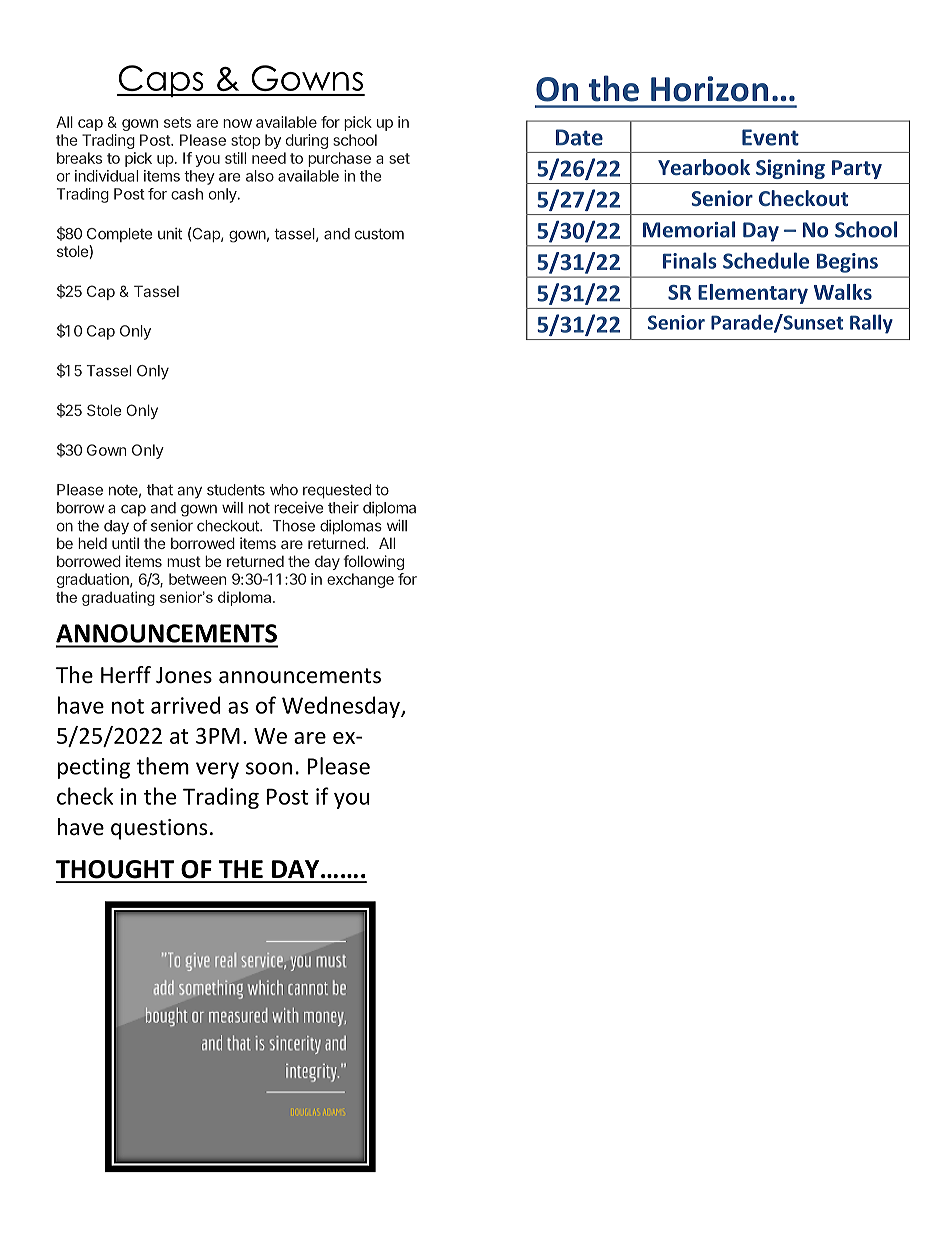  What do you see at coordinates (871, 324) in the screenshot?
I see `Rally` at bounding box center [871, 324].
